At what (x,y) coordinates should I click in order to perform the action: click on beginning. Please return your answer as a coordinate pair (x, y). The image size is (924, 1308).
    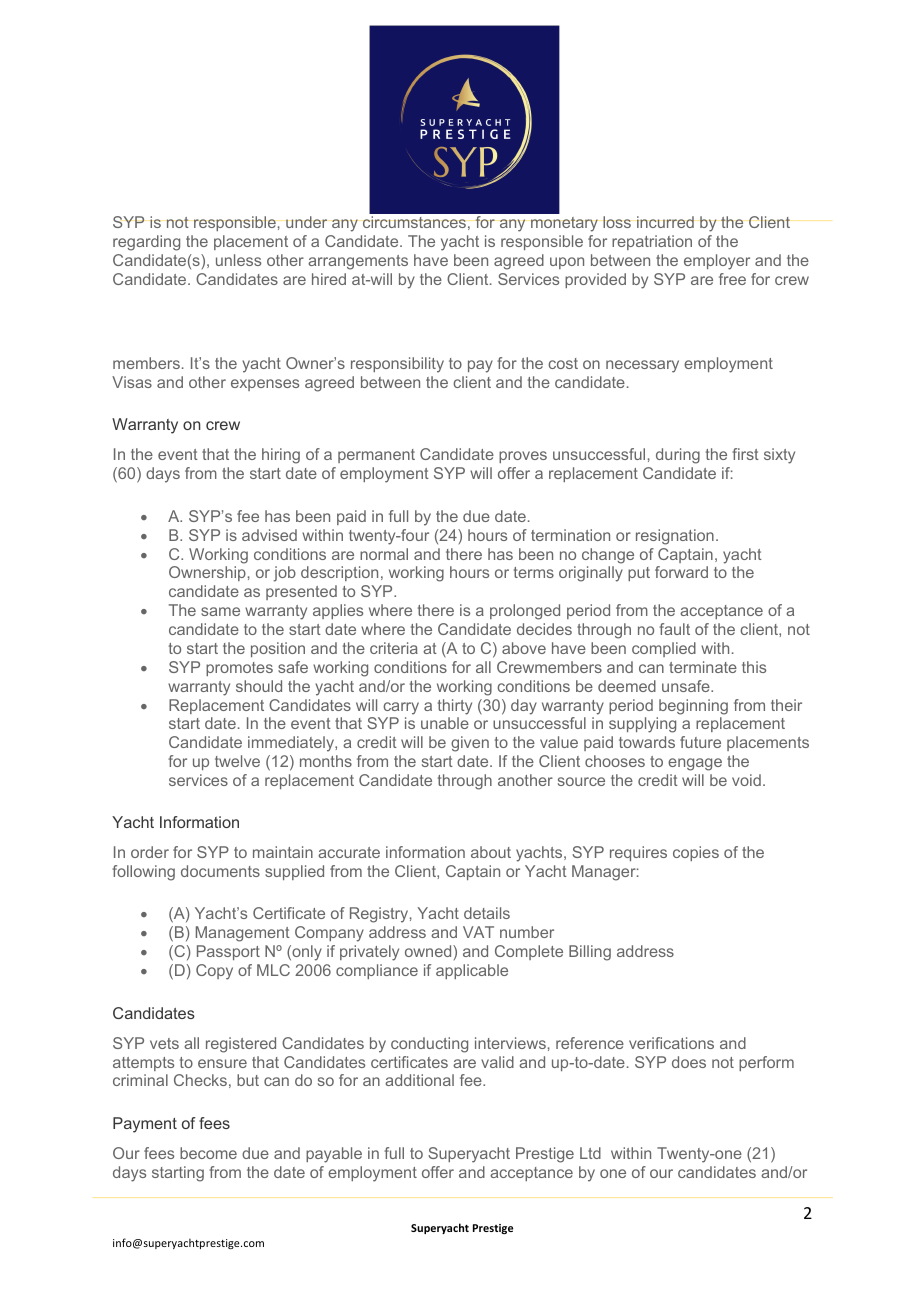
    Looking at the image, I should click on (693, 707).
